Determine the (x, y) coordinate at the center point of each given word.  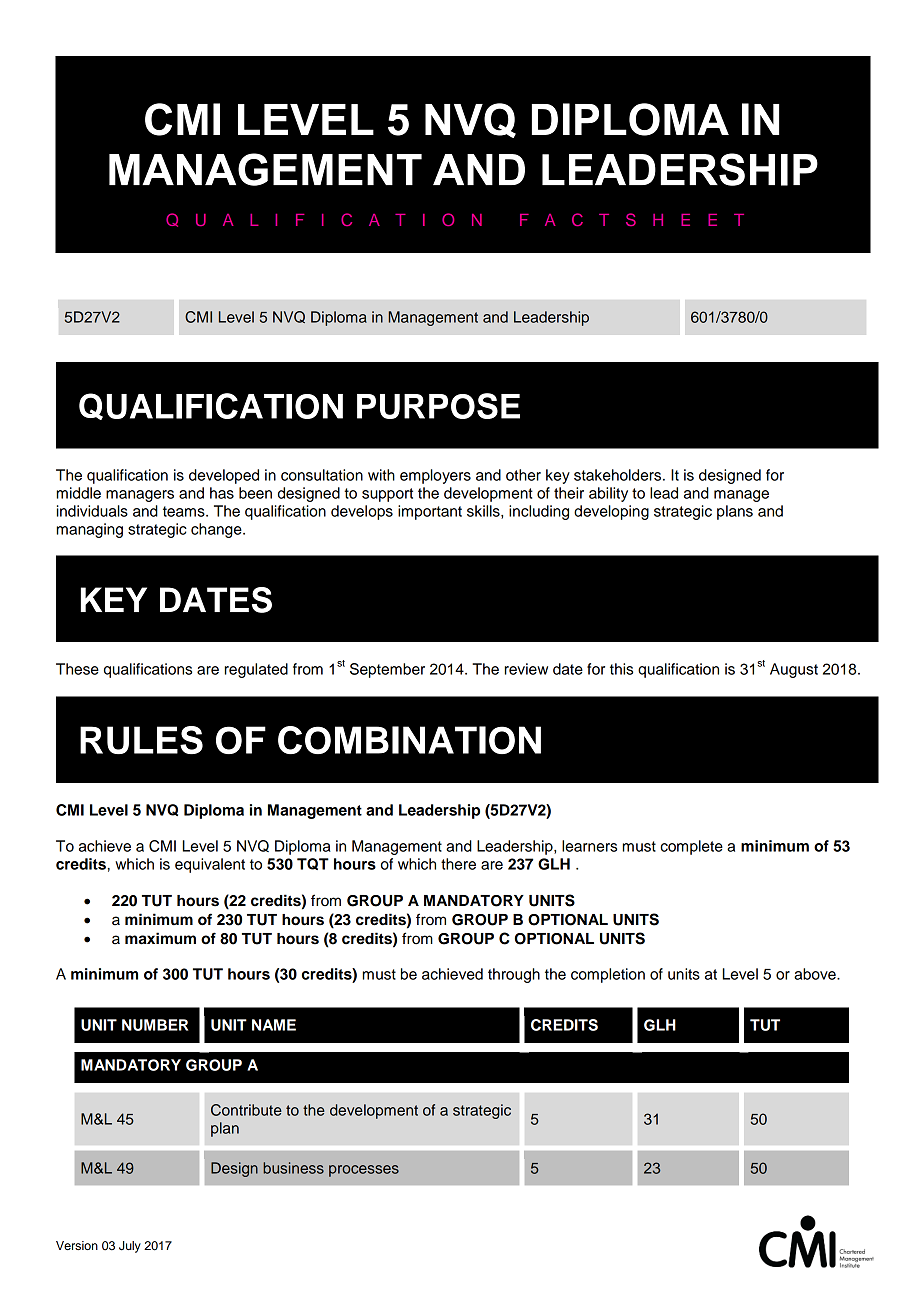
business (293, 1168)
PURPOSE (438, 406)
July (130, 1247)
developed (224, 476)
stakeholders (619, 475)
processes (364, 1171)
